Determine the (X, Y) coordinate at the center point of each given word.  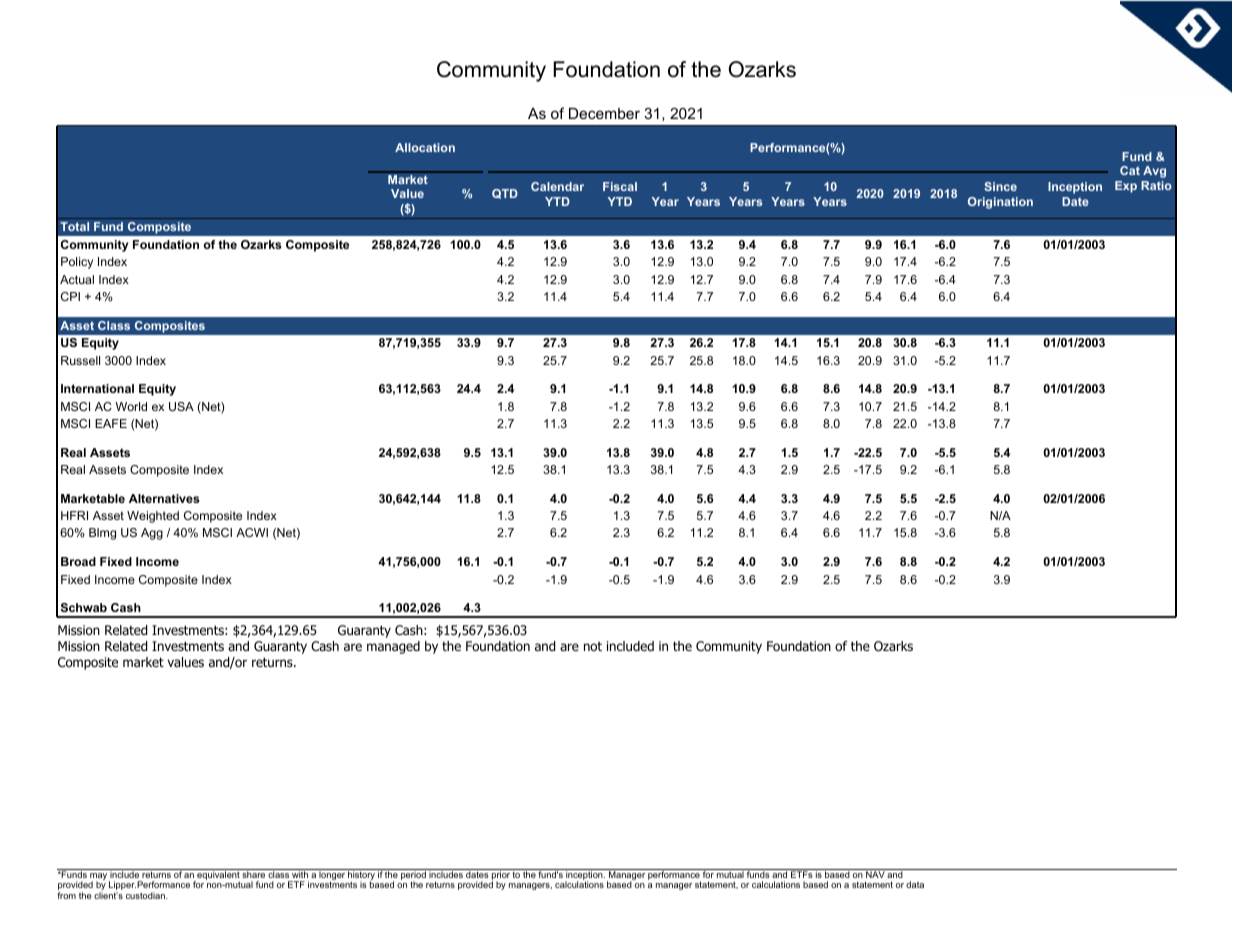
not (593, 646)
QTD (505, 194)
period (413, 875)
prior (501, 875)
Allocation (425, 147)
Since (1000, 186)
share (254, 873)
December (604, 113)
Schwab (84, 607)
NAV (875, 873)
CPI (70, 296)
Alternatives (164, 498)
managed (393, 647)
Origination (1000, 203)
